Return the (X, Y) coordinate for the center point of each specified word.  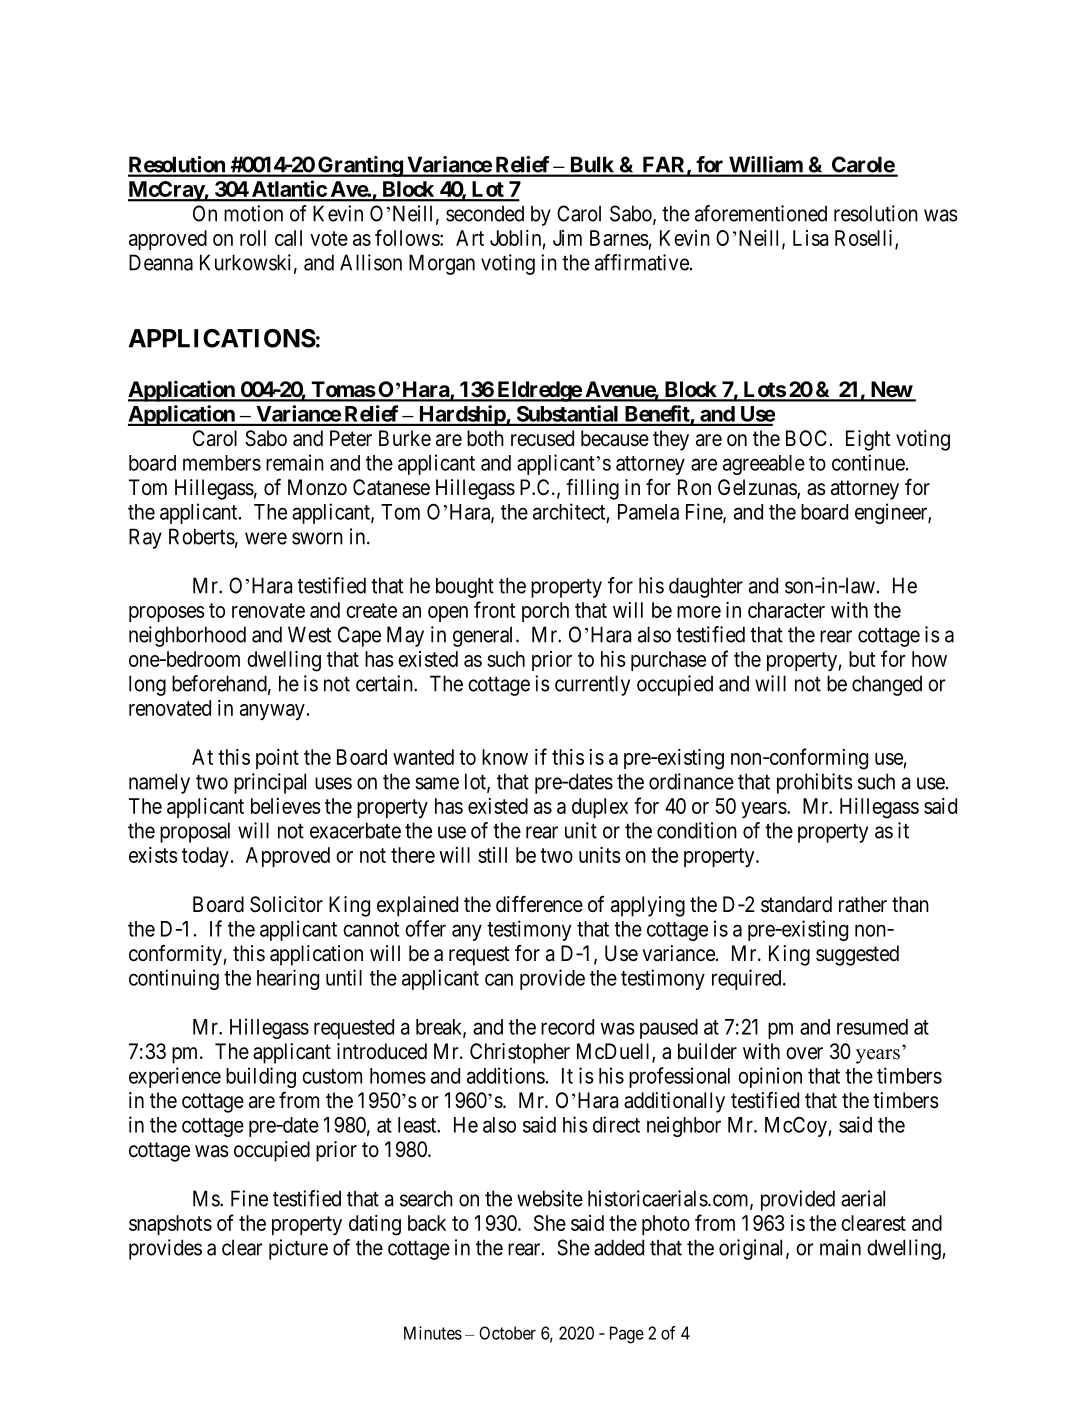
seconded (485, 213)
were (266, 538)
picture (298, 1249)
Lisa (810, 238)
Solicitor (286, 904)
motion (253, 213)
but (862, 659)
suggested (857, 955)
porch (545, 612)
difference (539, 904)
